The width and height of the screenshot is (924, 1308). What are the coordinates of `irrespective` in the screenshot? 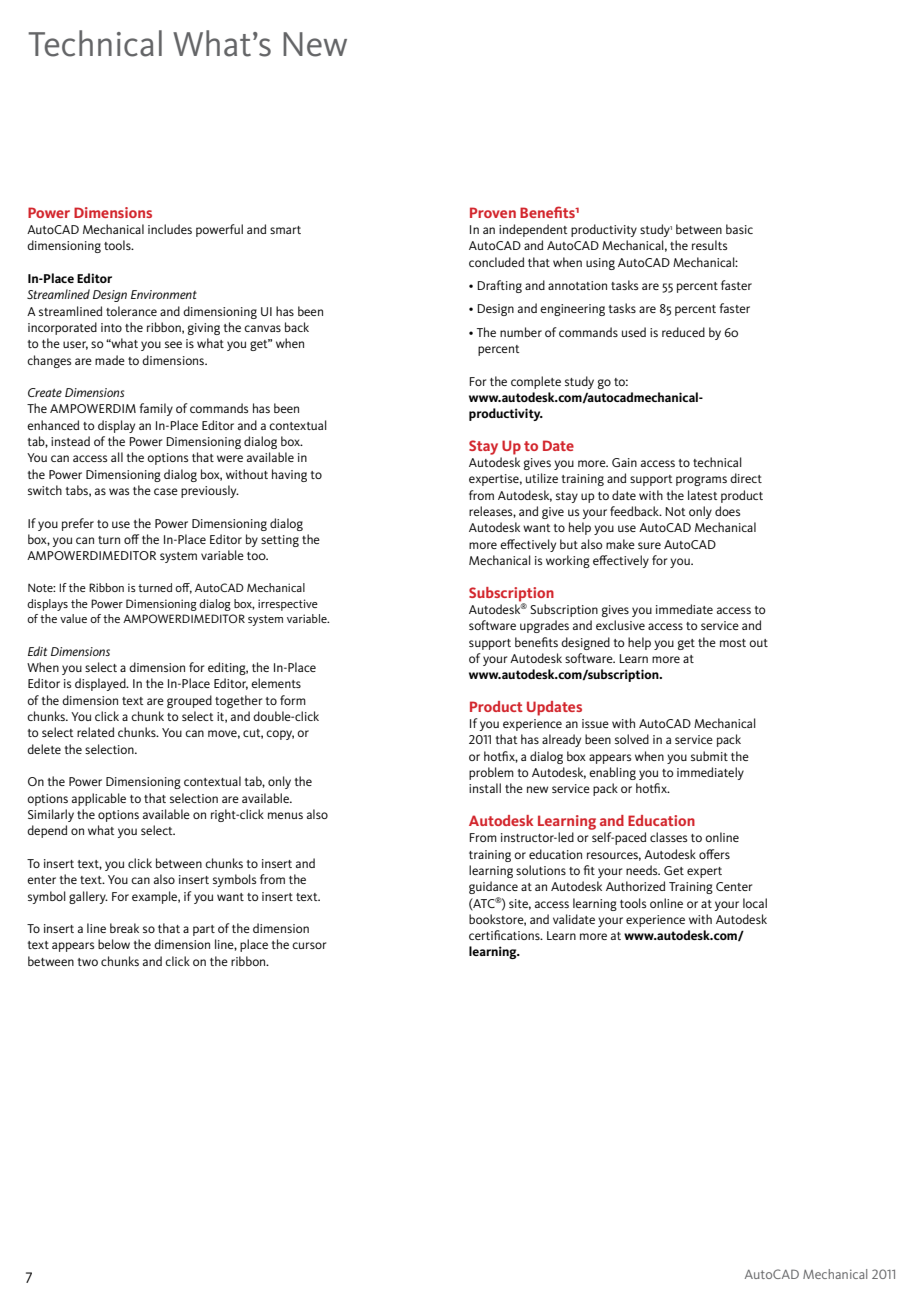 It's located at (288, 605).
